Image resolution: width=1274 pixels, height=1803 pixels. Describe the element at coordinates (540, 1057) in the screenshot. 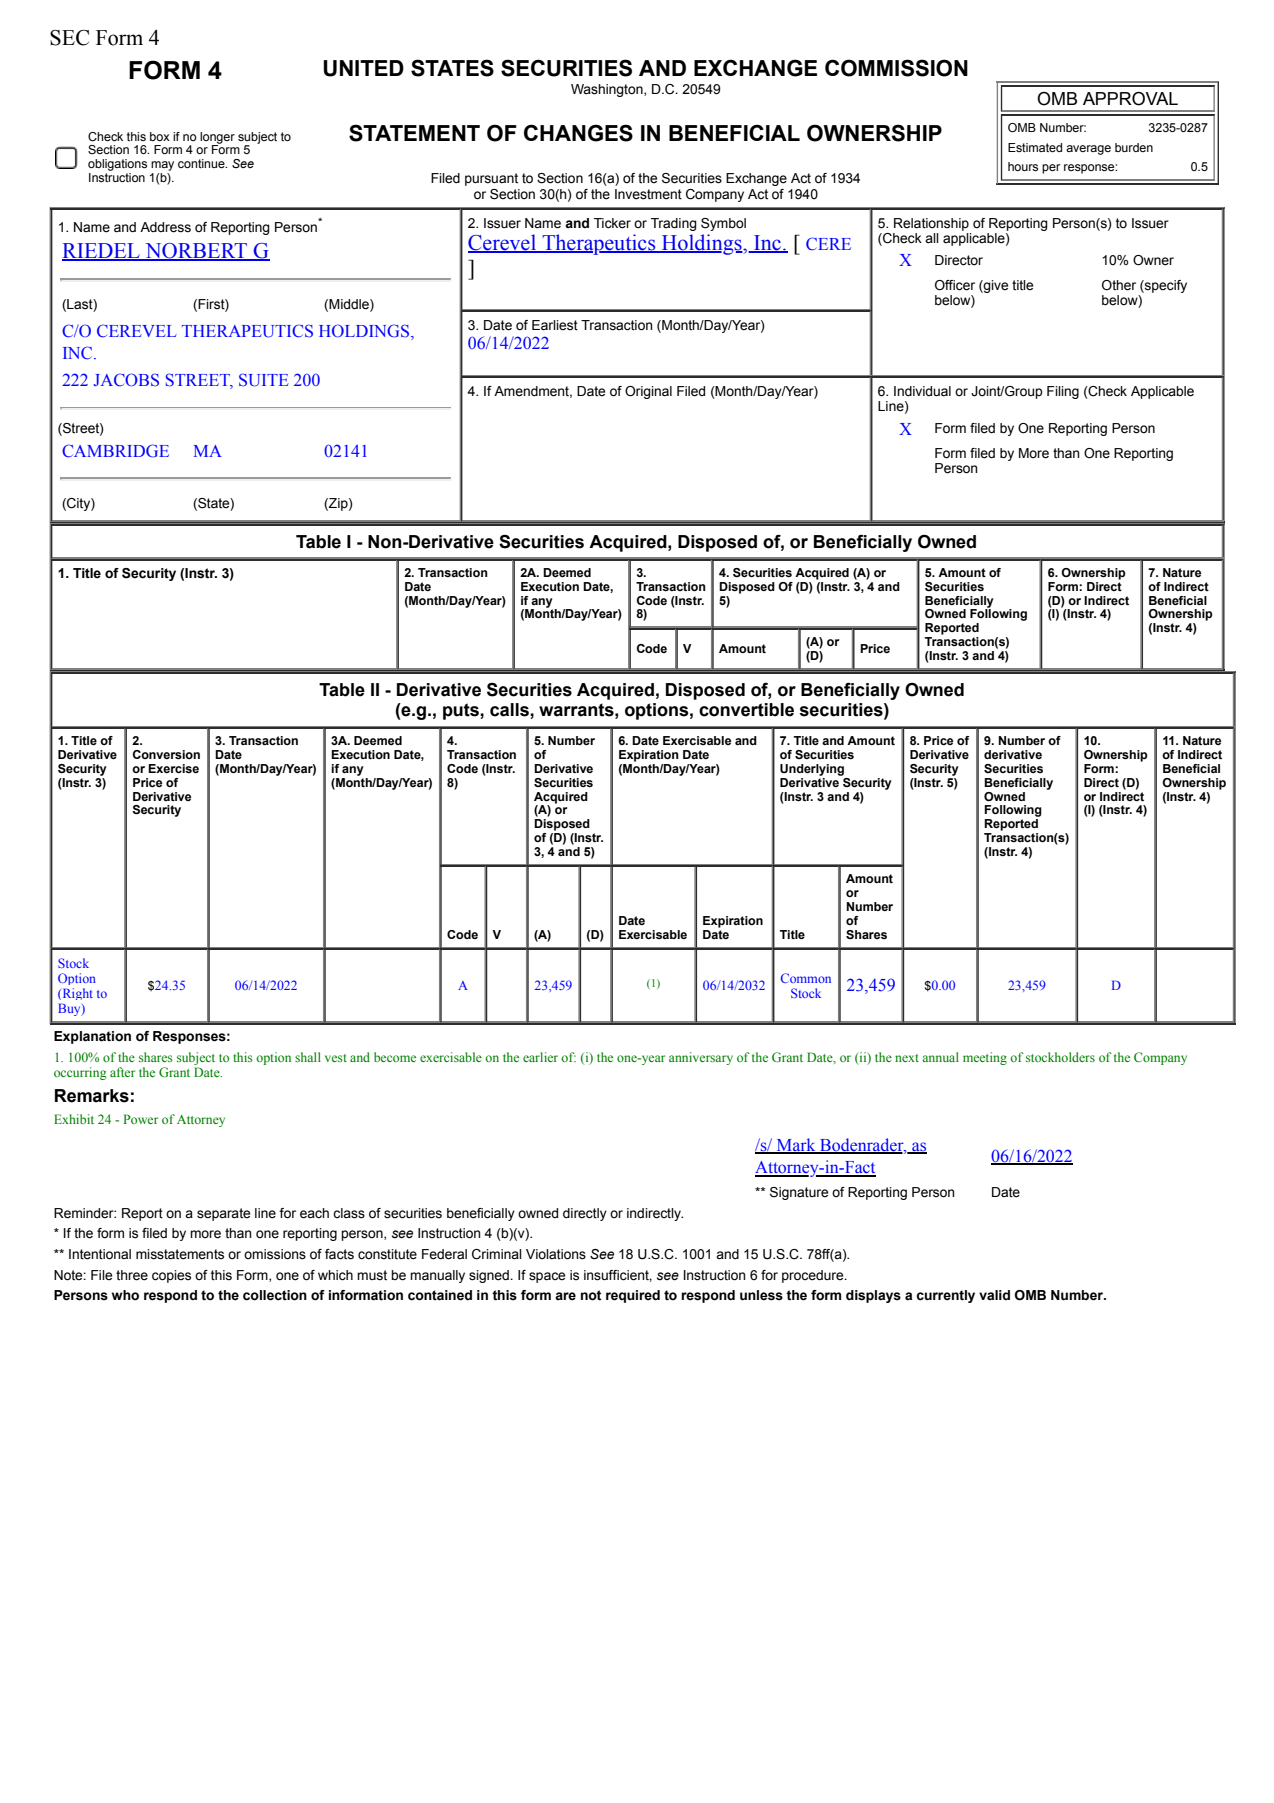

I see `earlier` at that location.
